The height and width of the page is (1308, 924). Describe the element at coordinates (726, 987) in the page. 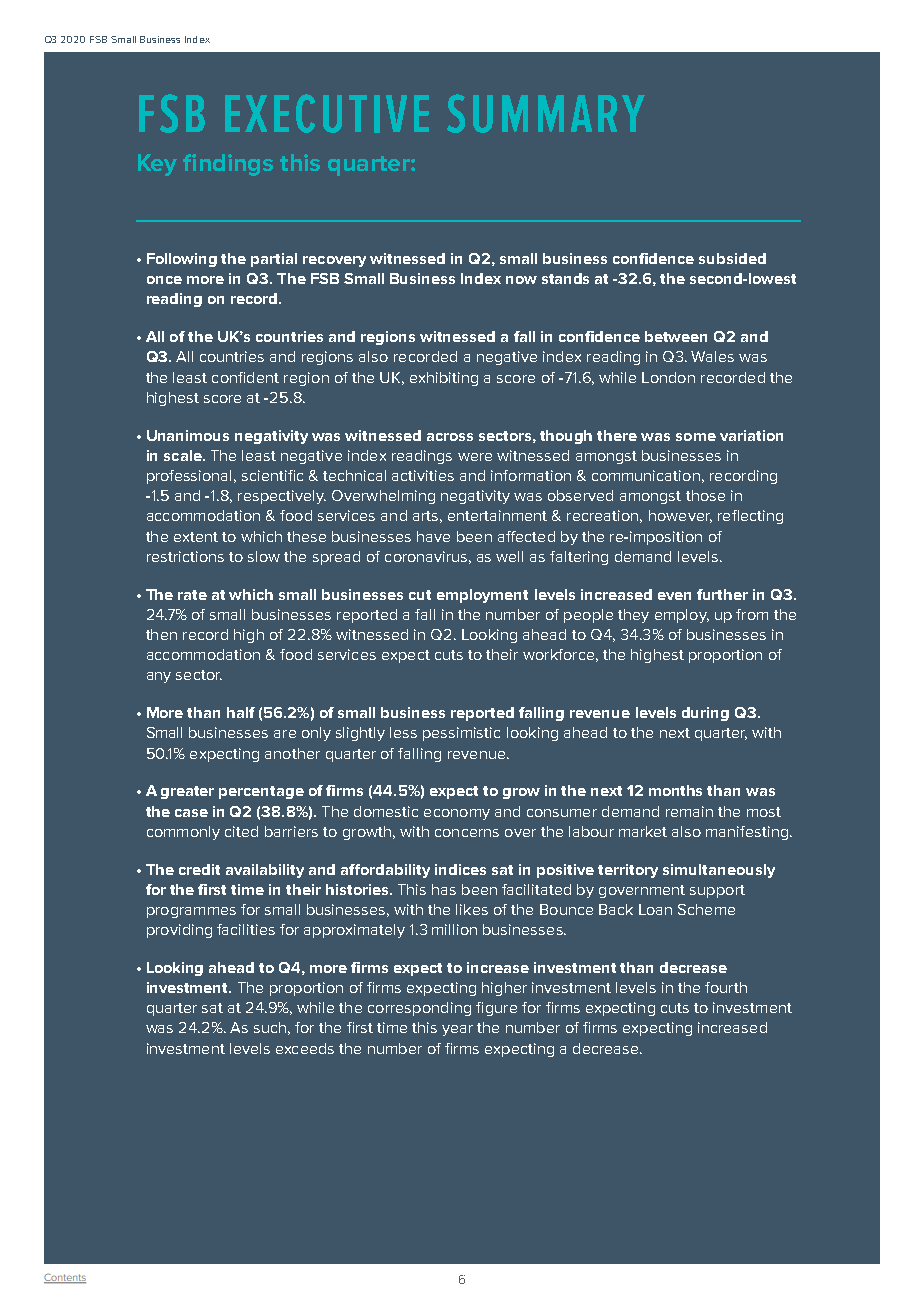

I see `fourth` at that location.
